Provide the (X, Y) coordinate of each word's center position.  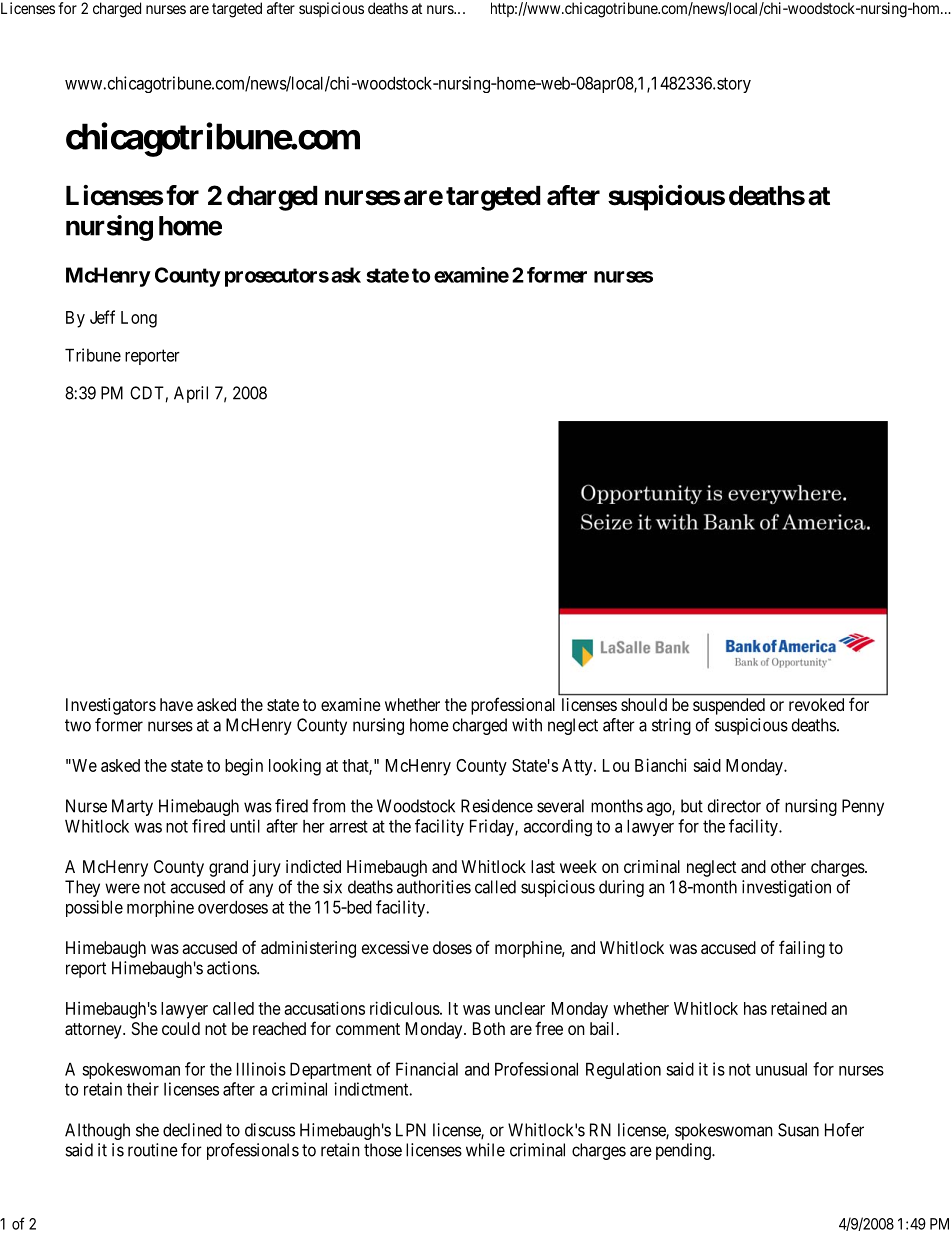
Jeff (102, 317)
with (527, 725)
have (176, 704)
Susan (798, 1130)
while (485, 1150)
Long (139, 319)
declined (192, 1130)
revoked (816, 704)
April (191, 394)
